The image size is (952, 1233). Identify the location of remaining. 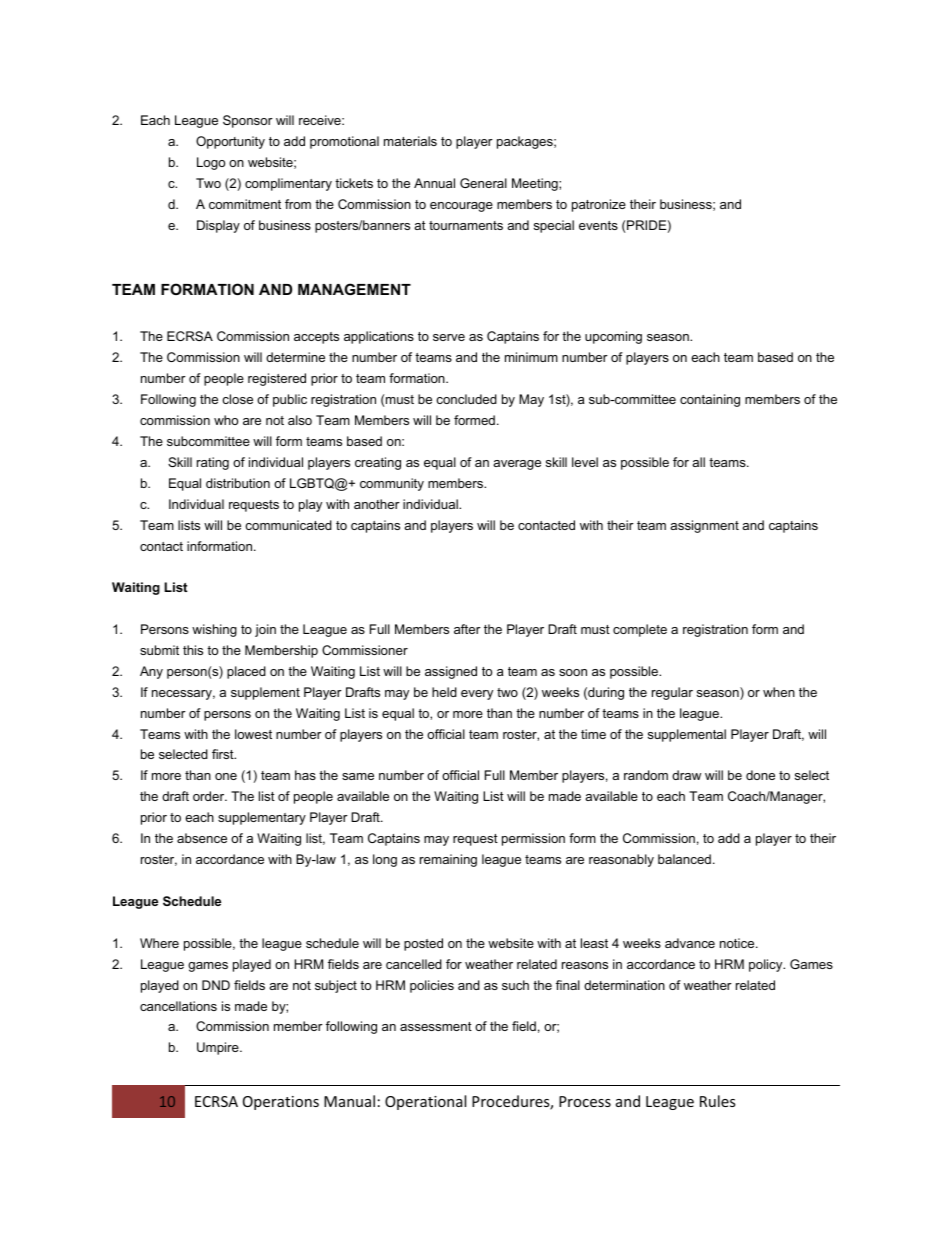
(448, 860).
